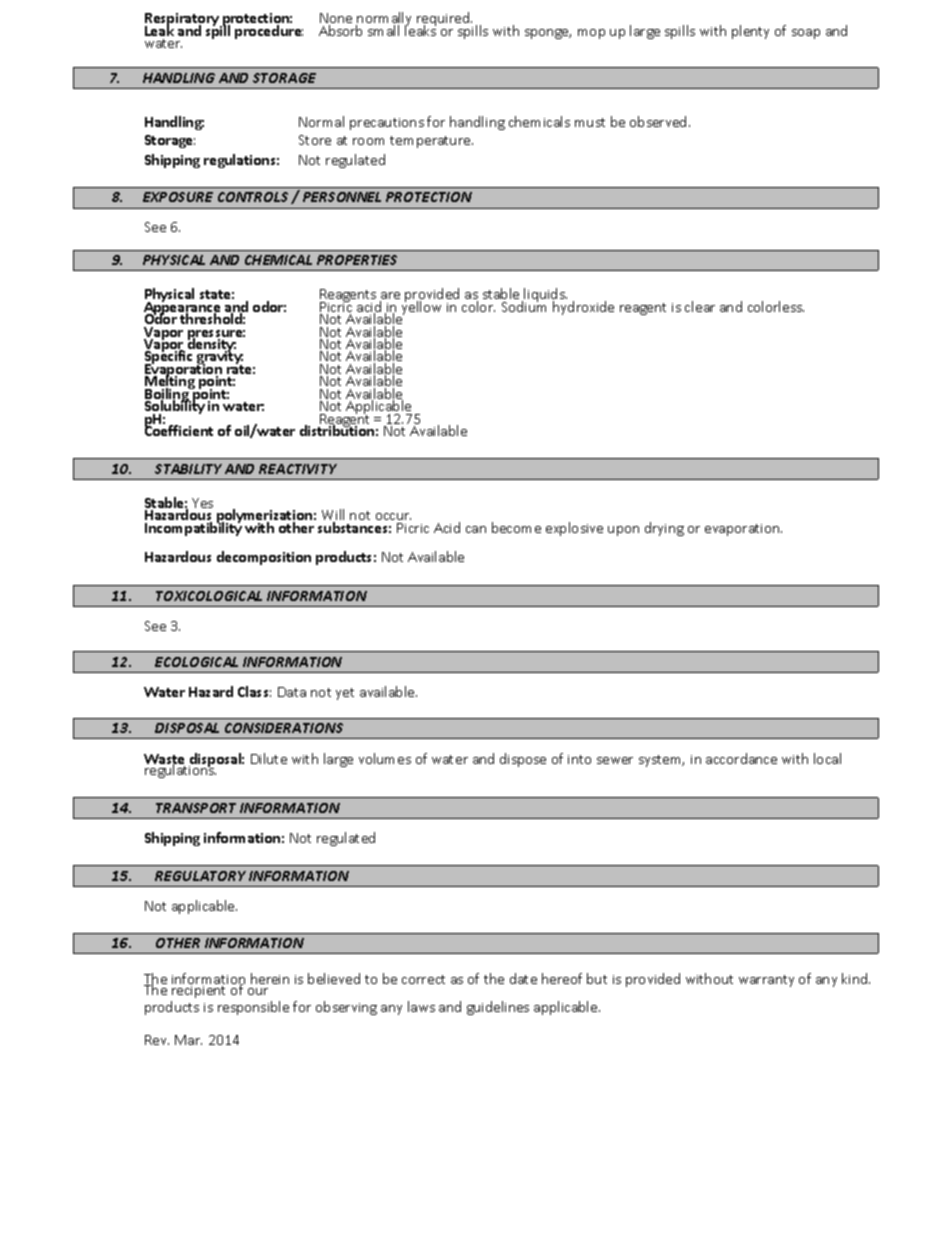  I want to click on become, so click(516, 527).
